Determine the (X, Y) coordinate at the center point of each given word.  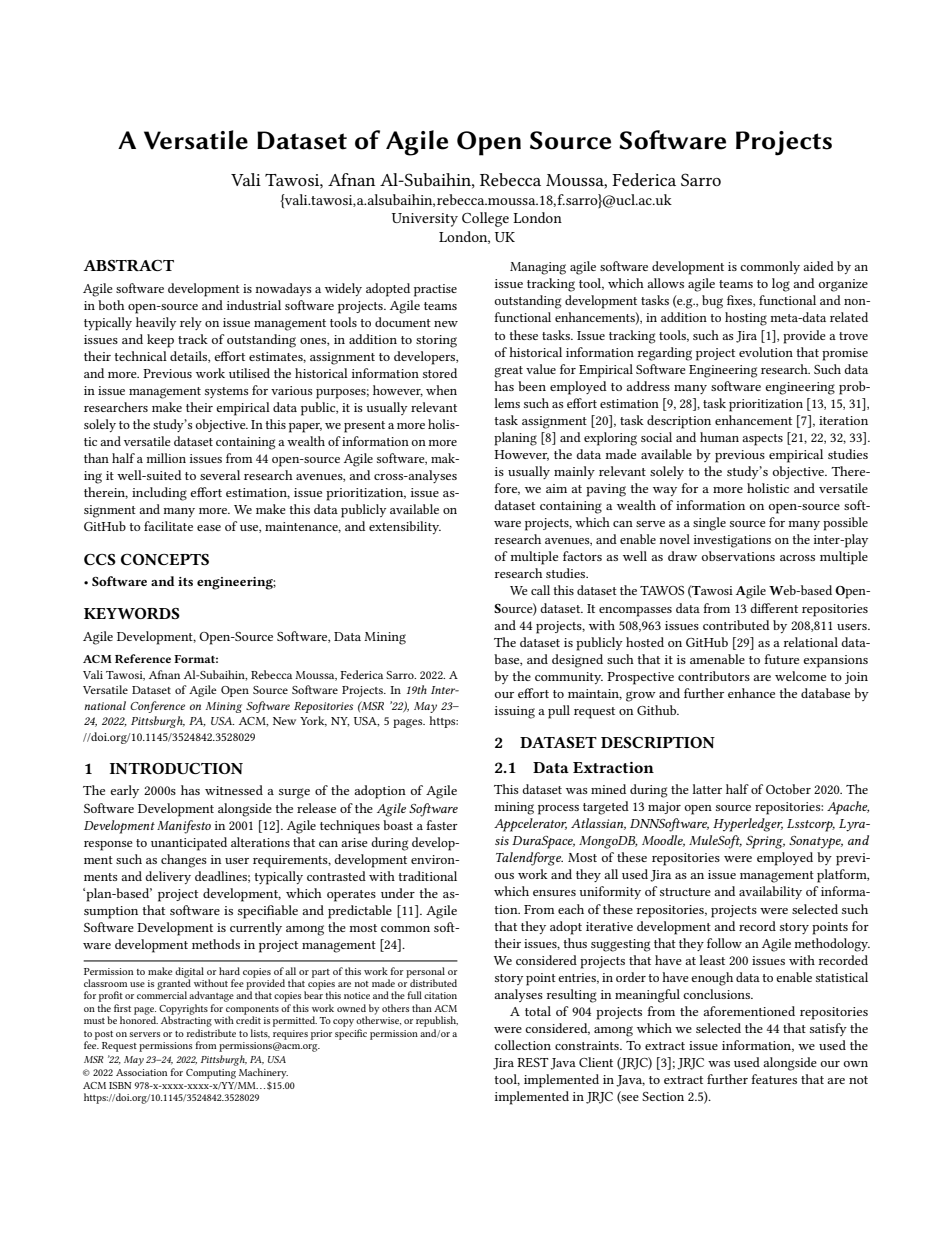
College (485, 219)
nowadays (283, 289)
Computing (211, 1074)
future (781, 659)
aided (818, 266)
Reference (143, 658)
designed (577, 661)
